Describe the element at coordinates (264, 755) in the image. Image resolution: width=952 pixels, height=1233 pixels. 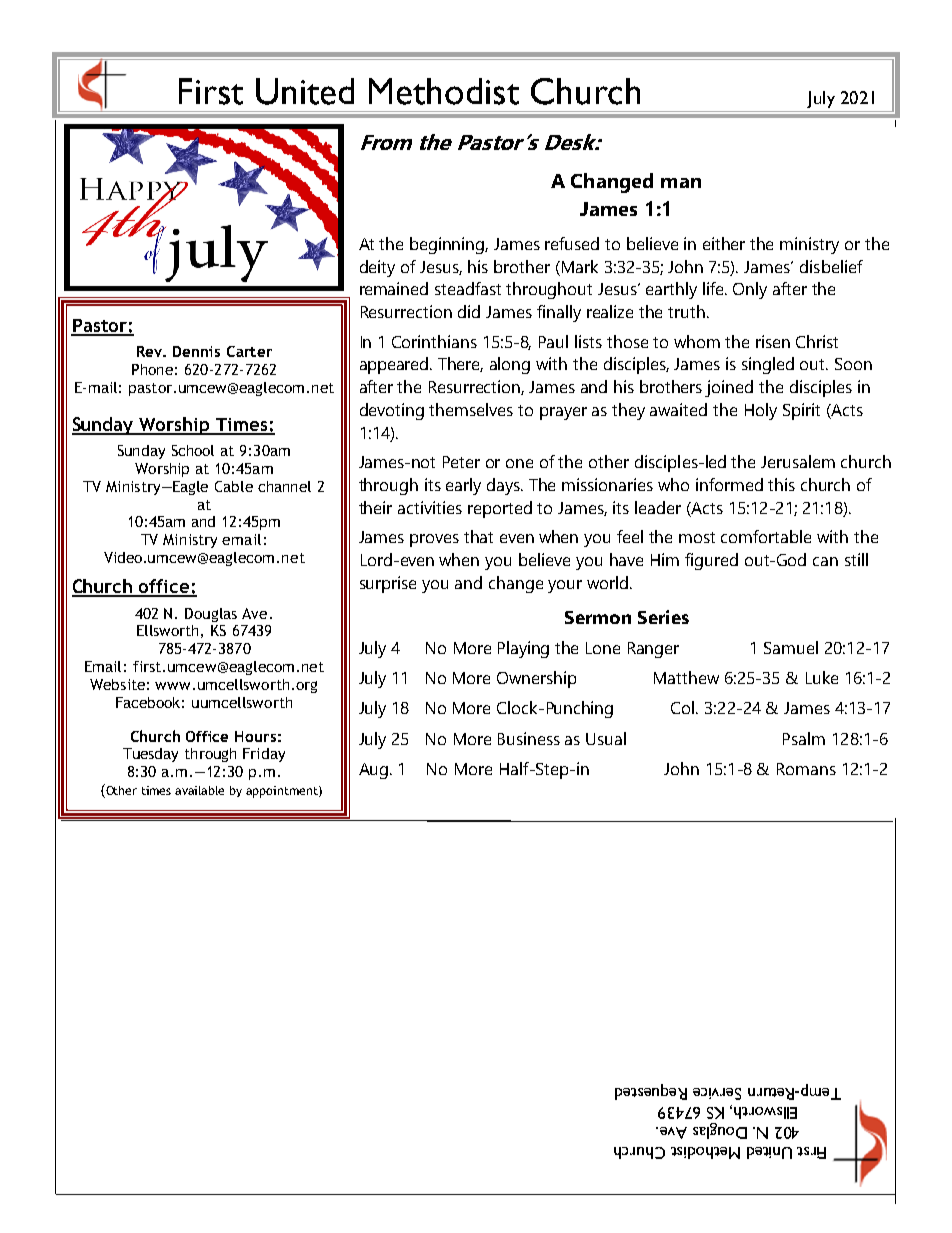
I see `Friday` at that location.
